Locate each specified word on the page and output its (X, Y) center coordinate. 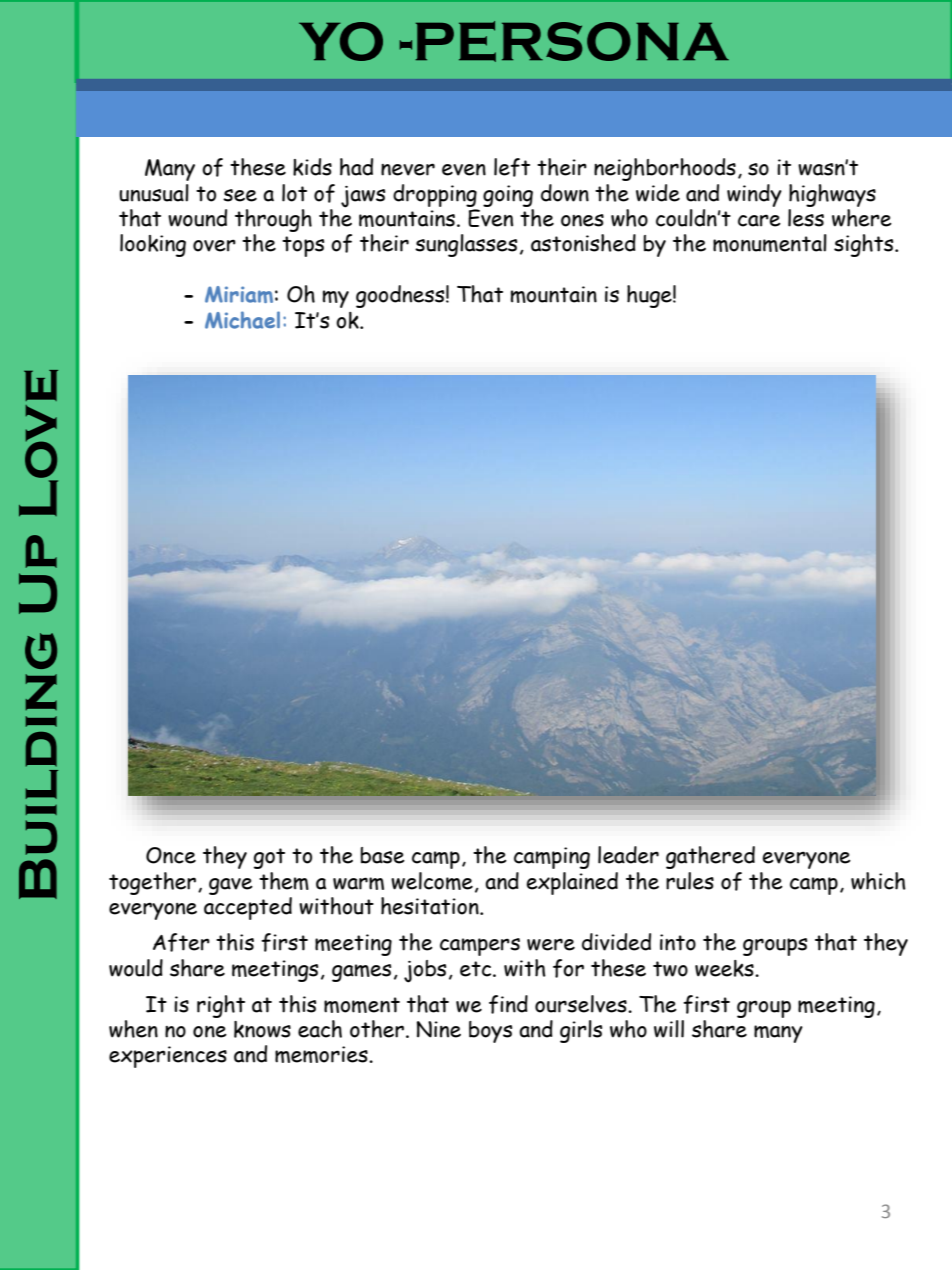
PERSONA (572, 41)
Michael (242, 320)
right (221, 1006)
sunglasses (466, 245)
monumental (770, 243)
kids (312, 167)
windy (754, 195)
